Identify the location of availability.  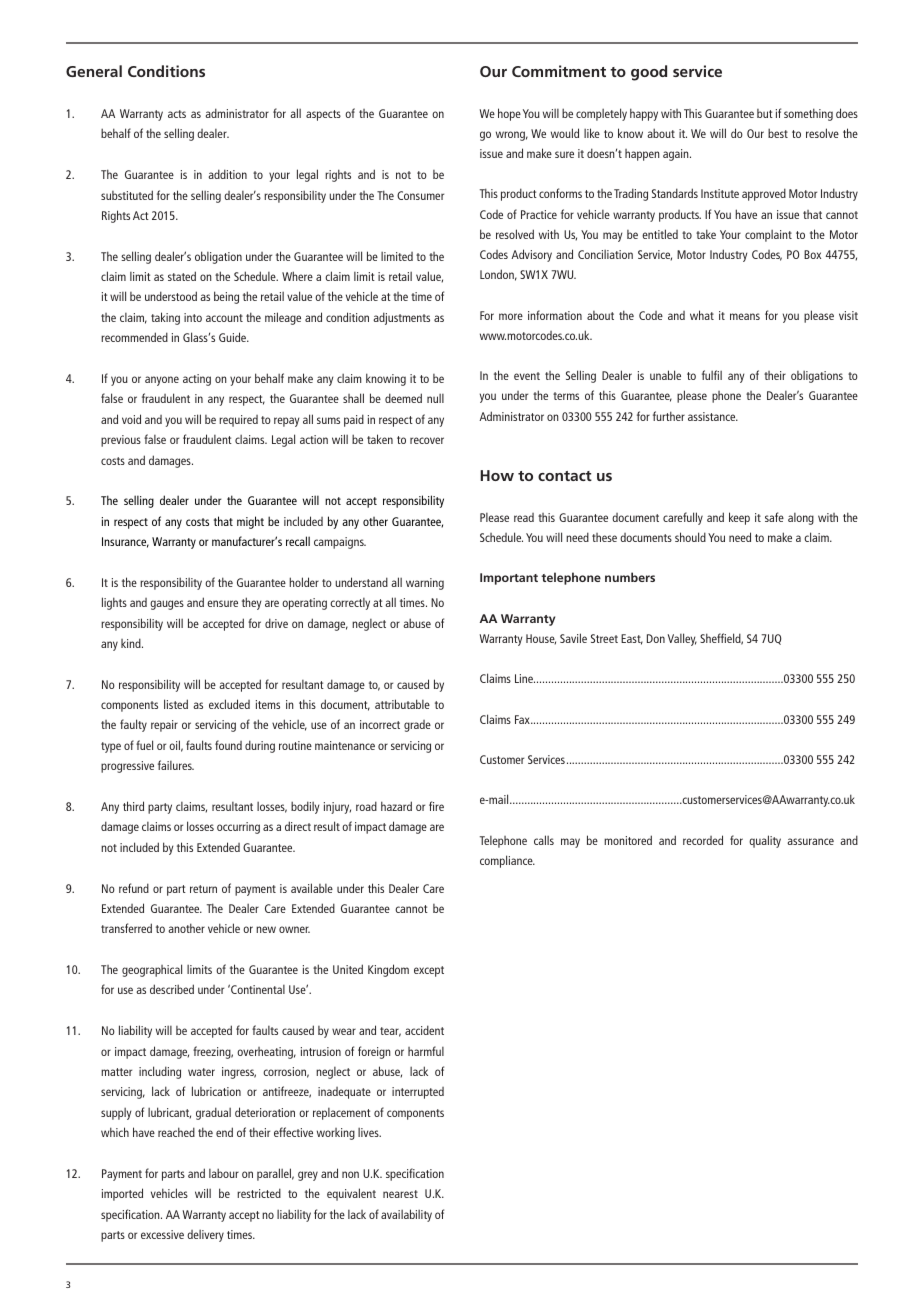
(406, 1215).
